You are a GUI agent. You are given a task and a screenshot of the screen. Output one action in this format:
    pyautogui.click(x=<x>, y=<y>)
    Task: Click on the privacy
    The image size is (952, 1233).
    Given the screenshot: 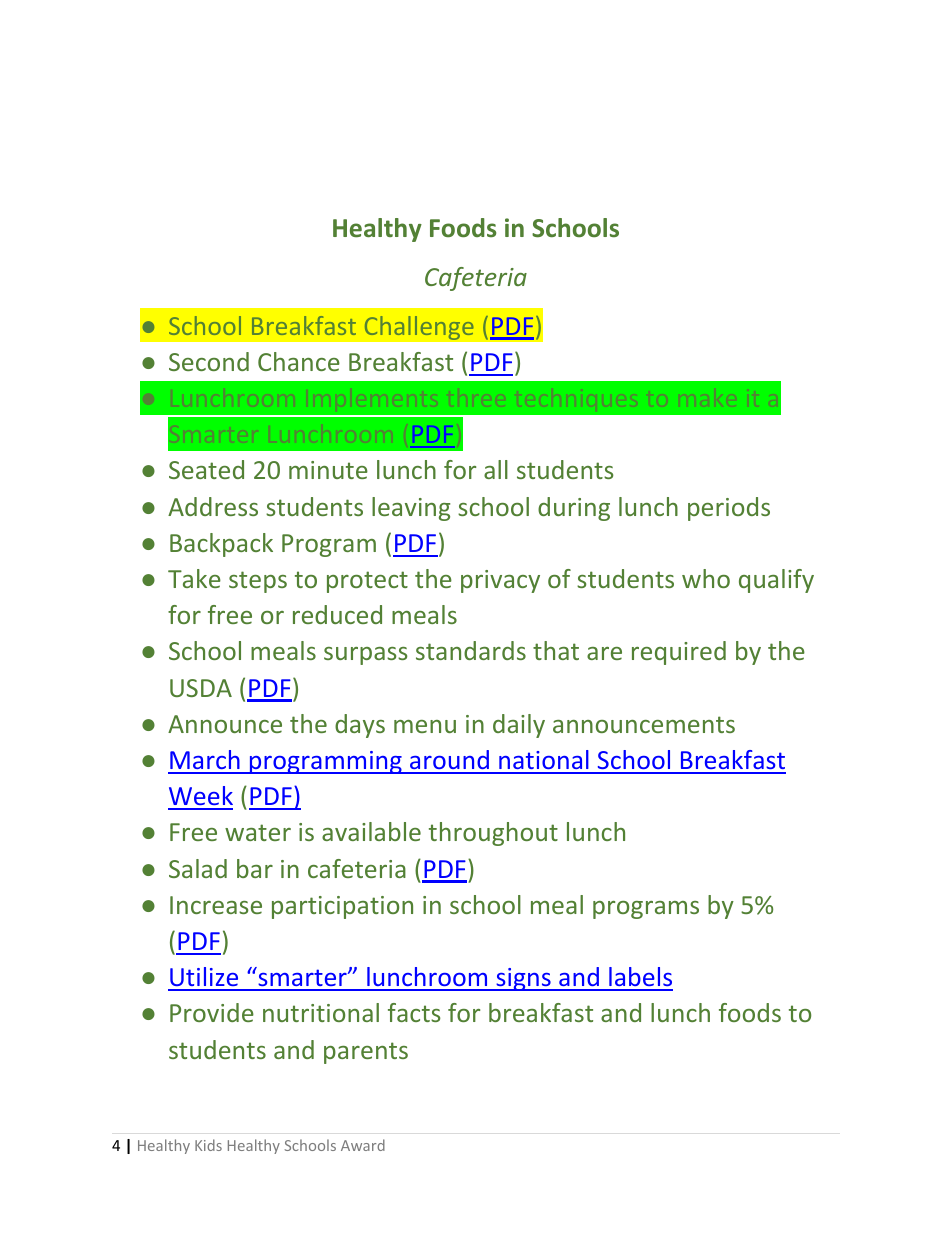 What is the action you would take?
    pyautogui.click(x=500, y=581)
